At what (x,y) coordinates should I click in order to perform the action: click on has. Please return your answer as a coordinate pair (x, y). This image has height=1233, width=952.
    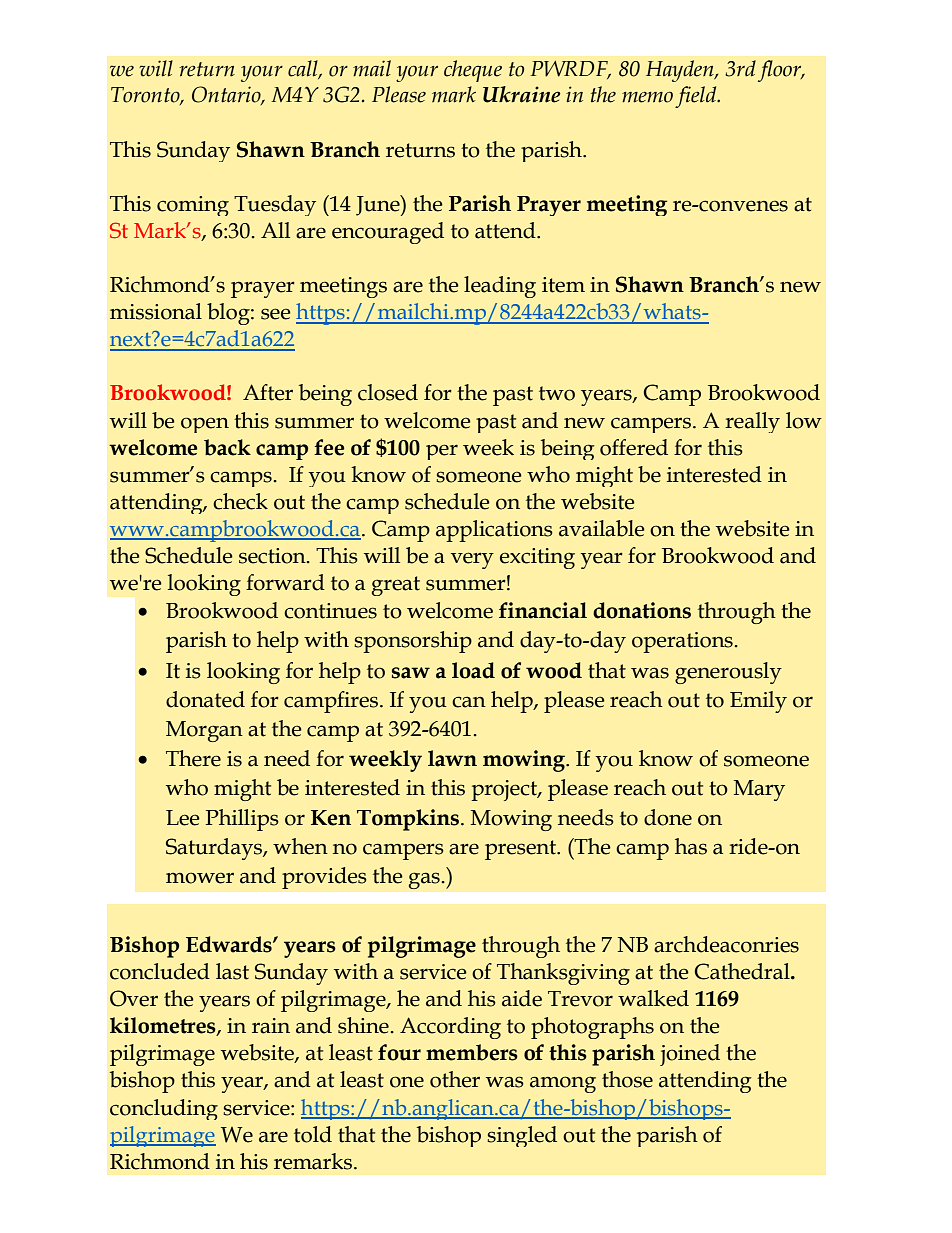
    Looking at the image, I should click on (691, 846).
